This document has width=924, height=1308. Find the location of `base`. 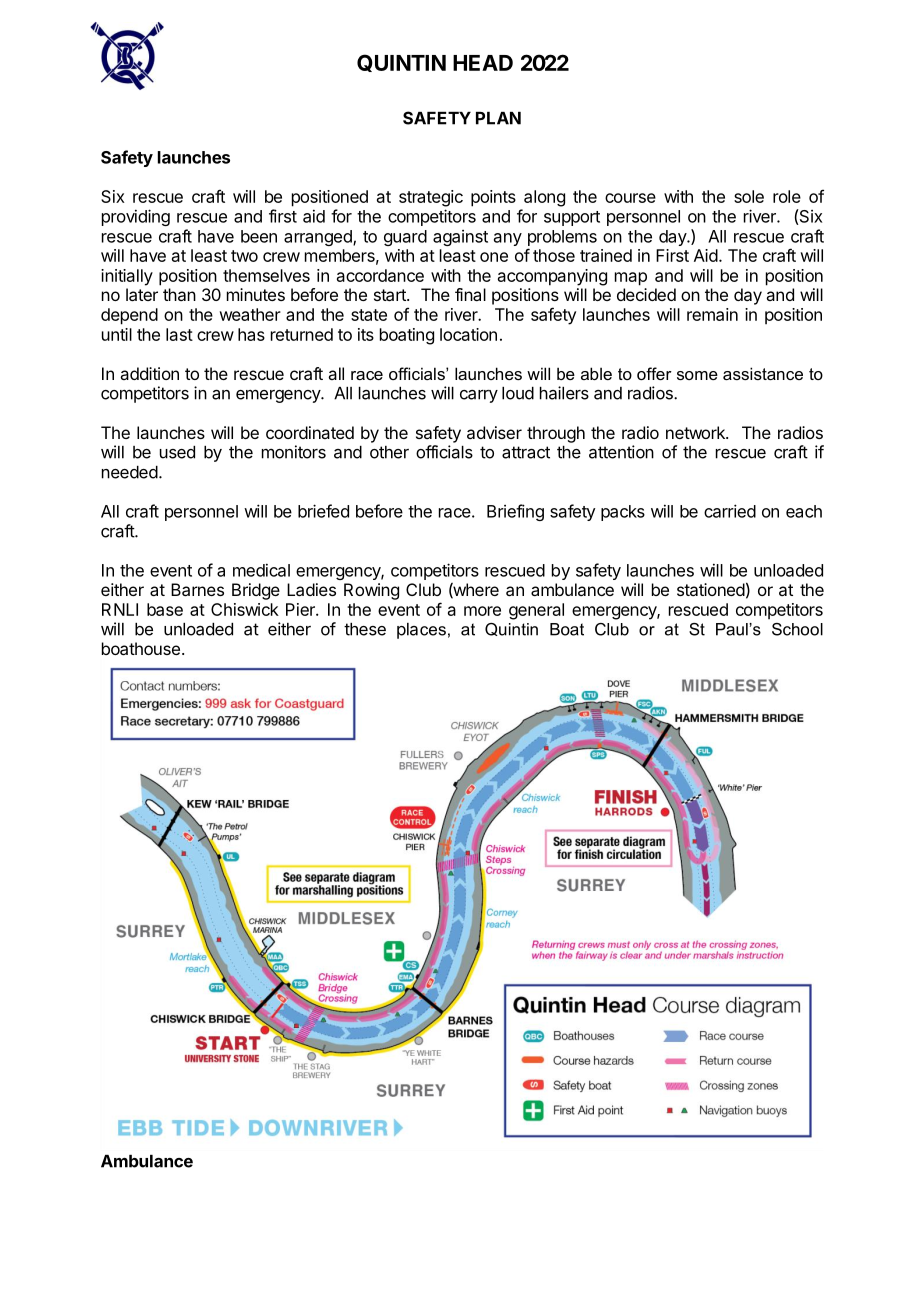

base is located at coordinates (165, 609).
